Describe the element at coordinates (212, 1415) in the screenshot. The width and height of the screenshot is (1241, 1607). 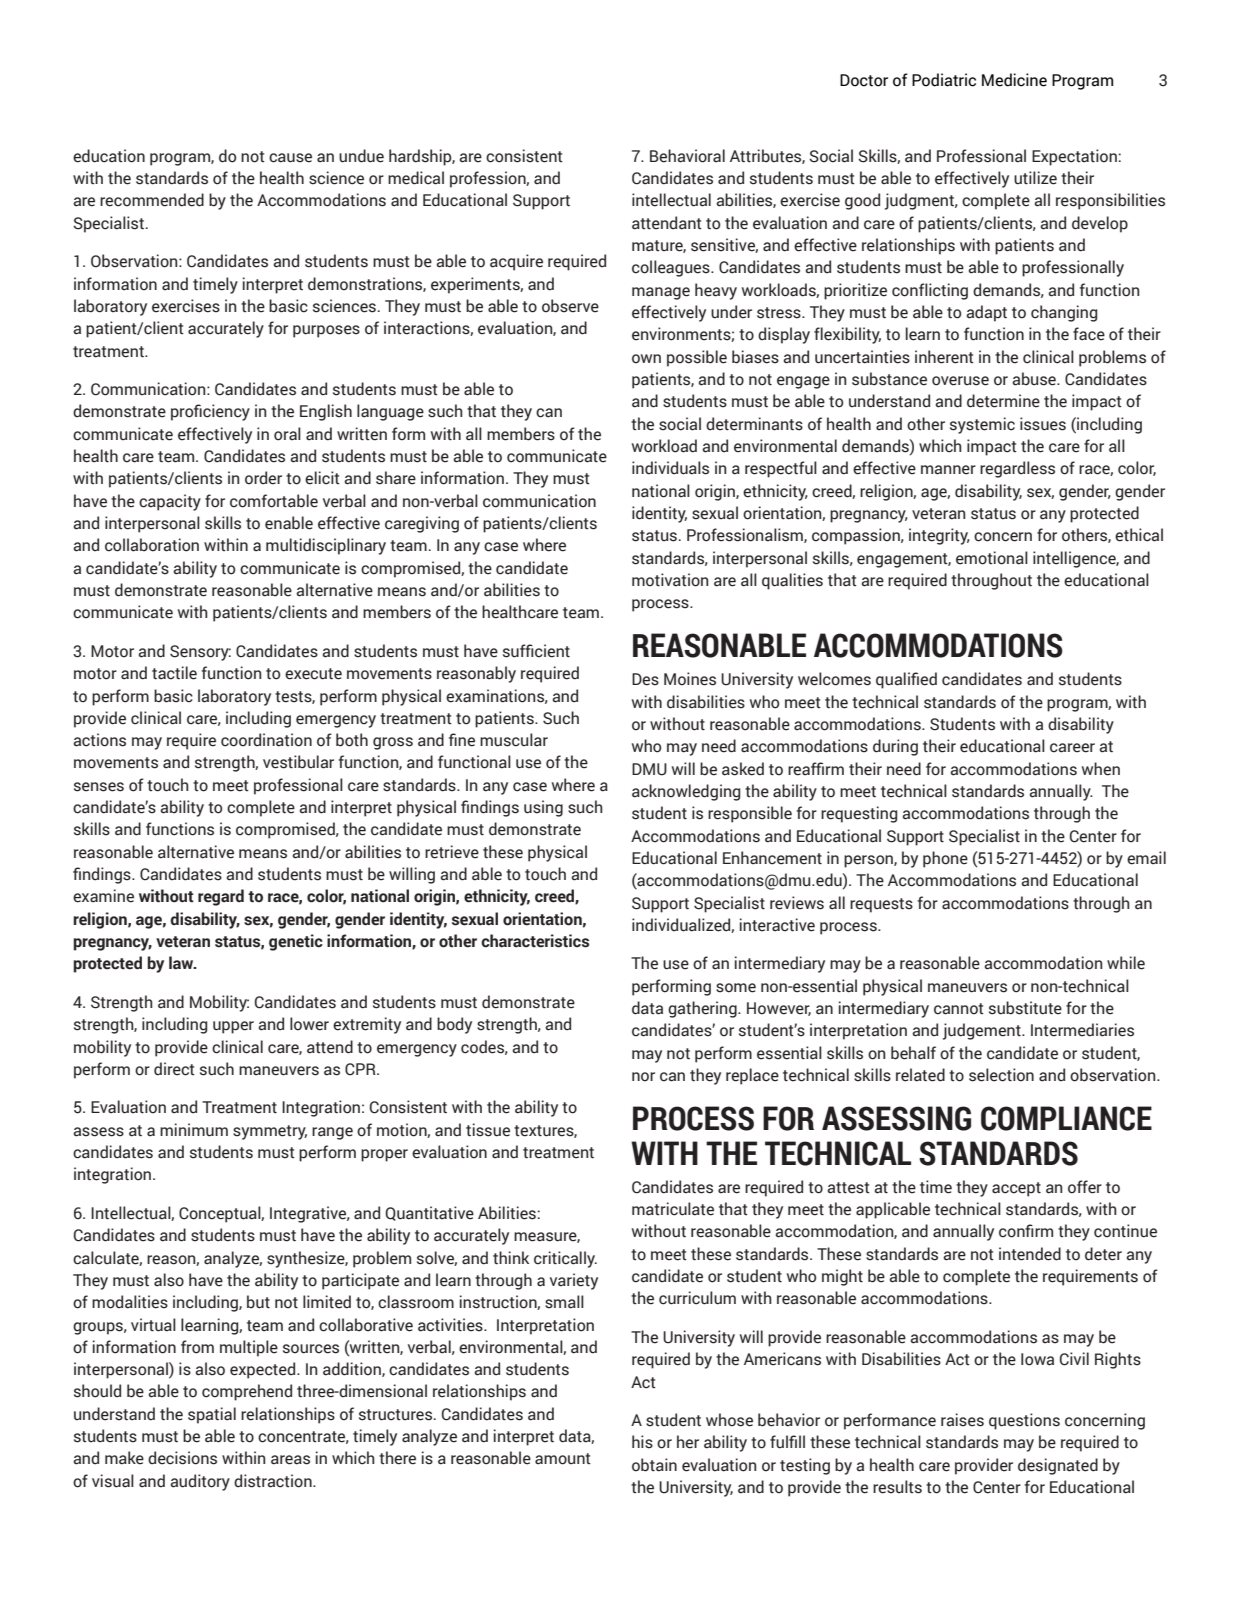
I see `spatial` at that location.
